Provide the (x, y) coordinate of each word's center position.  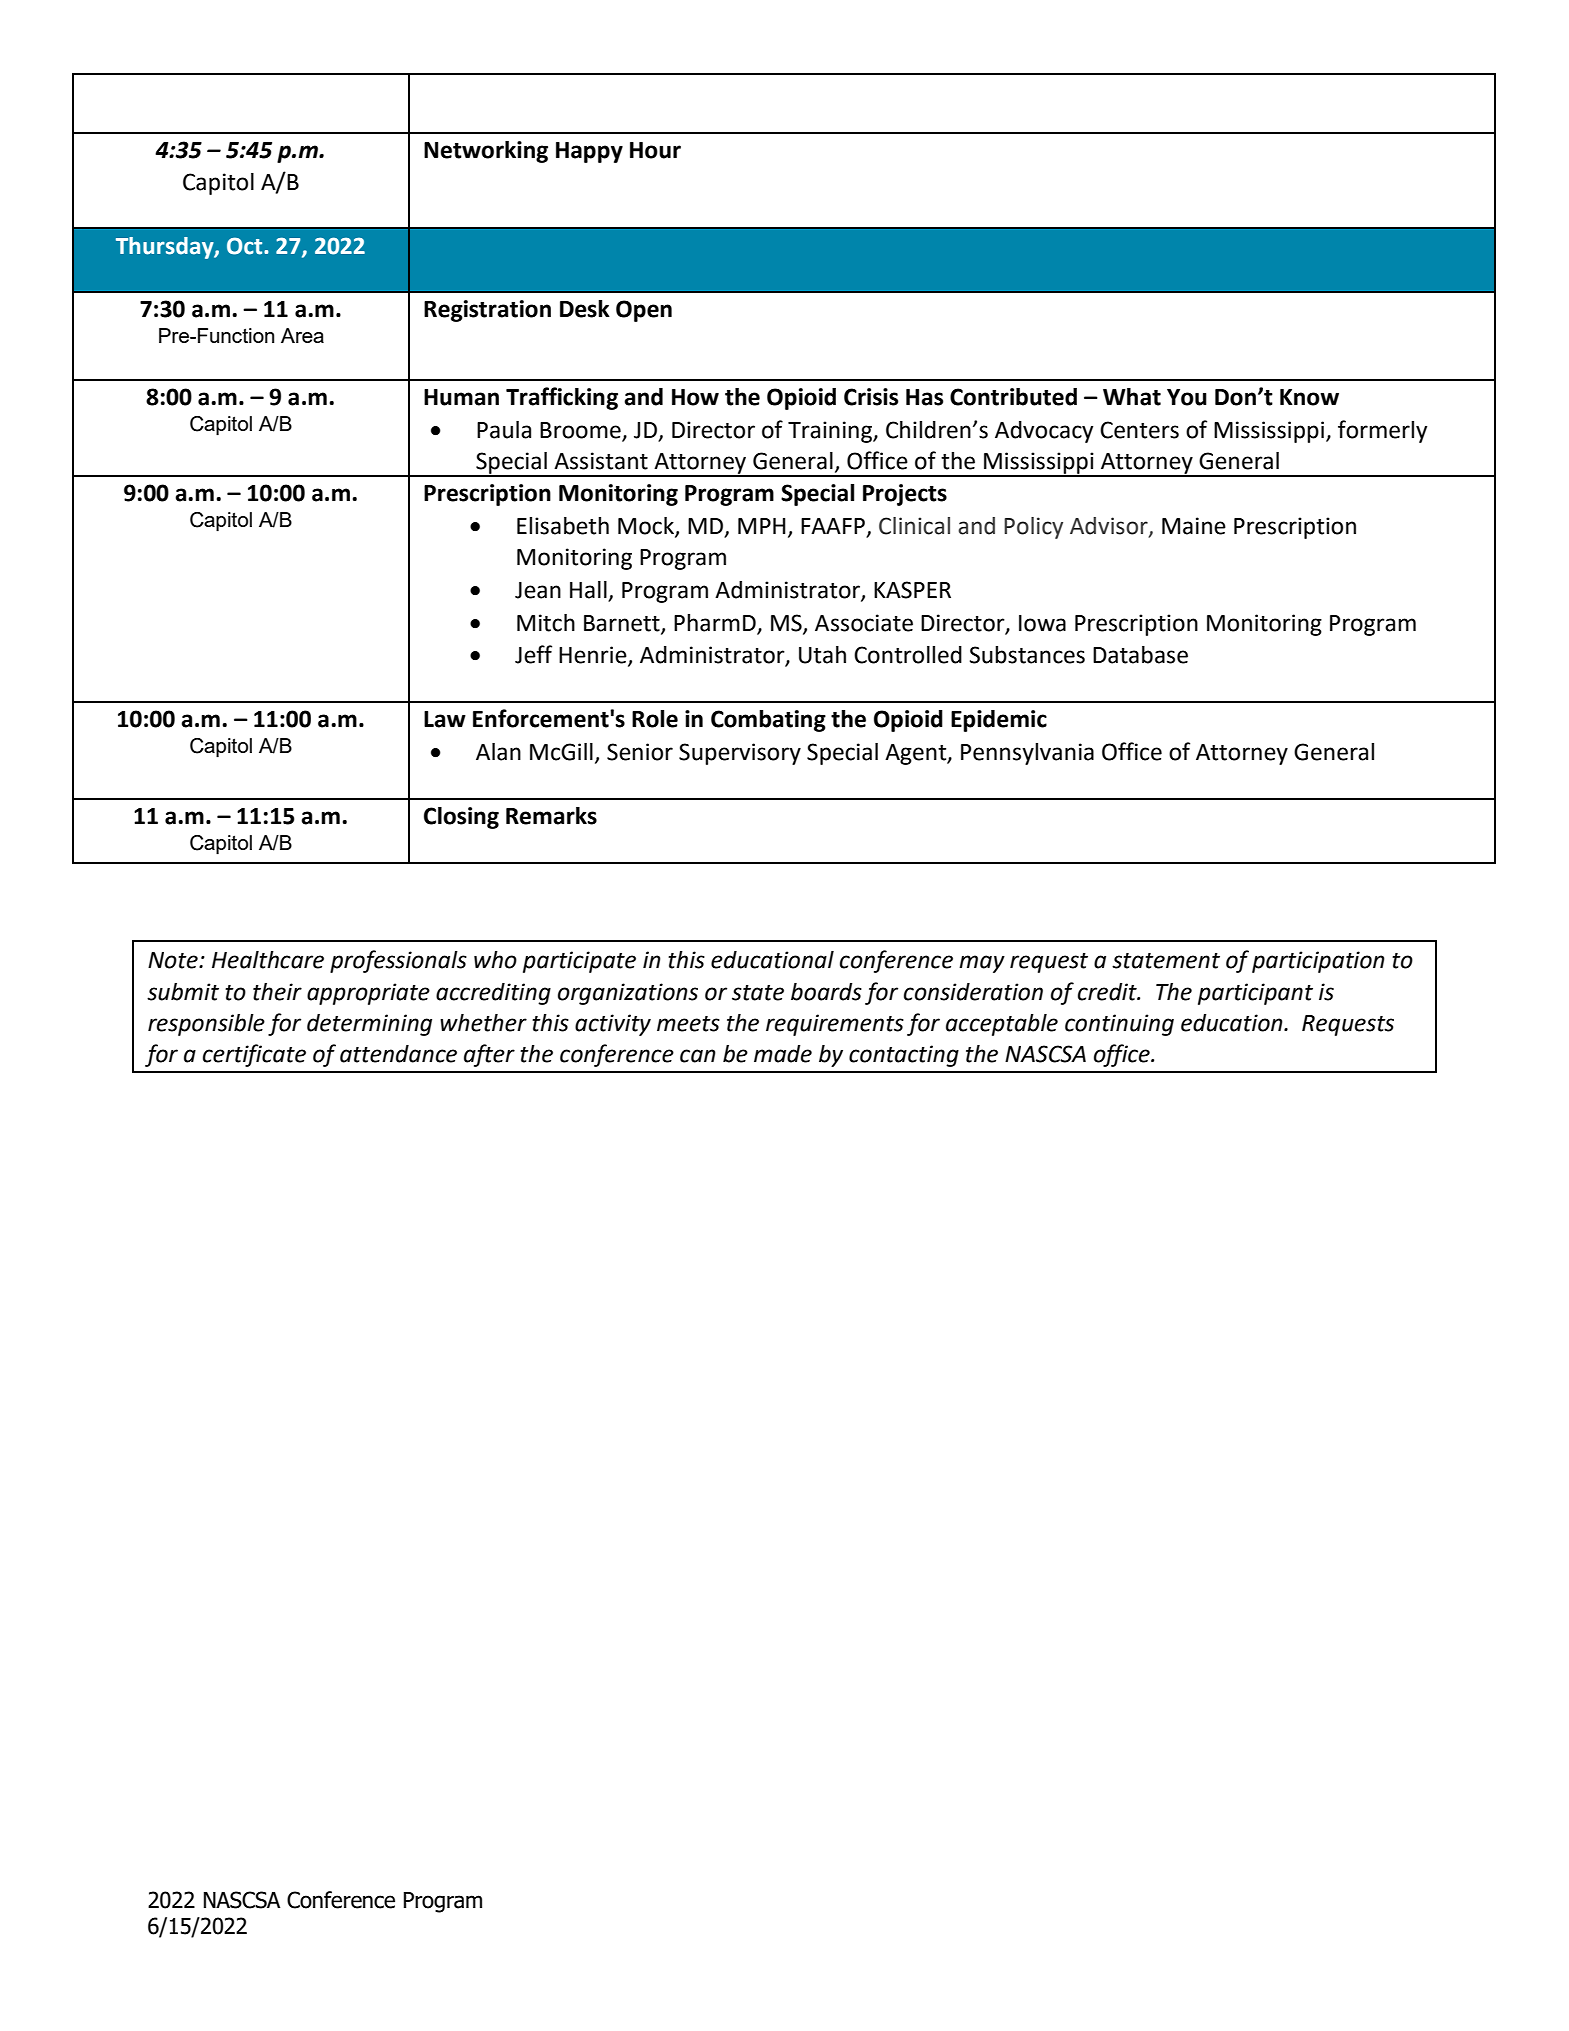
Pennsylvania (1027, 754)
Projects (905, 495)
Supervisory (740, 754)
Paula (504, 430)
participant (1255, 994)
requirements (835, 1025)
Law (445, 719)
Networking (486, 152)
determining (369, 1025)
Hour (655, 150)
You (1187, 397)
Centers (1139, 430)
